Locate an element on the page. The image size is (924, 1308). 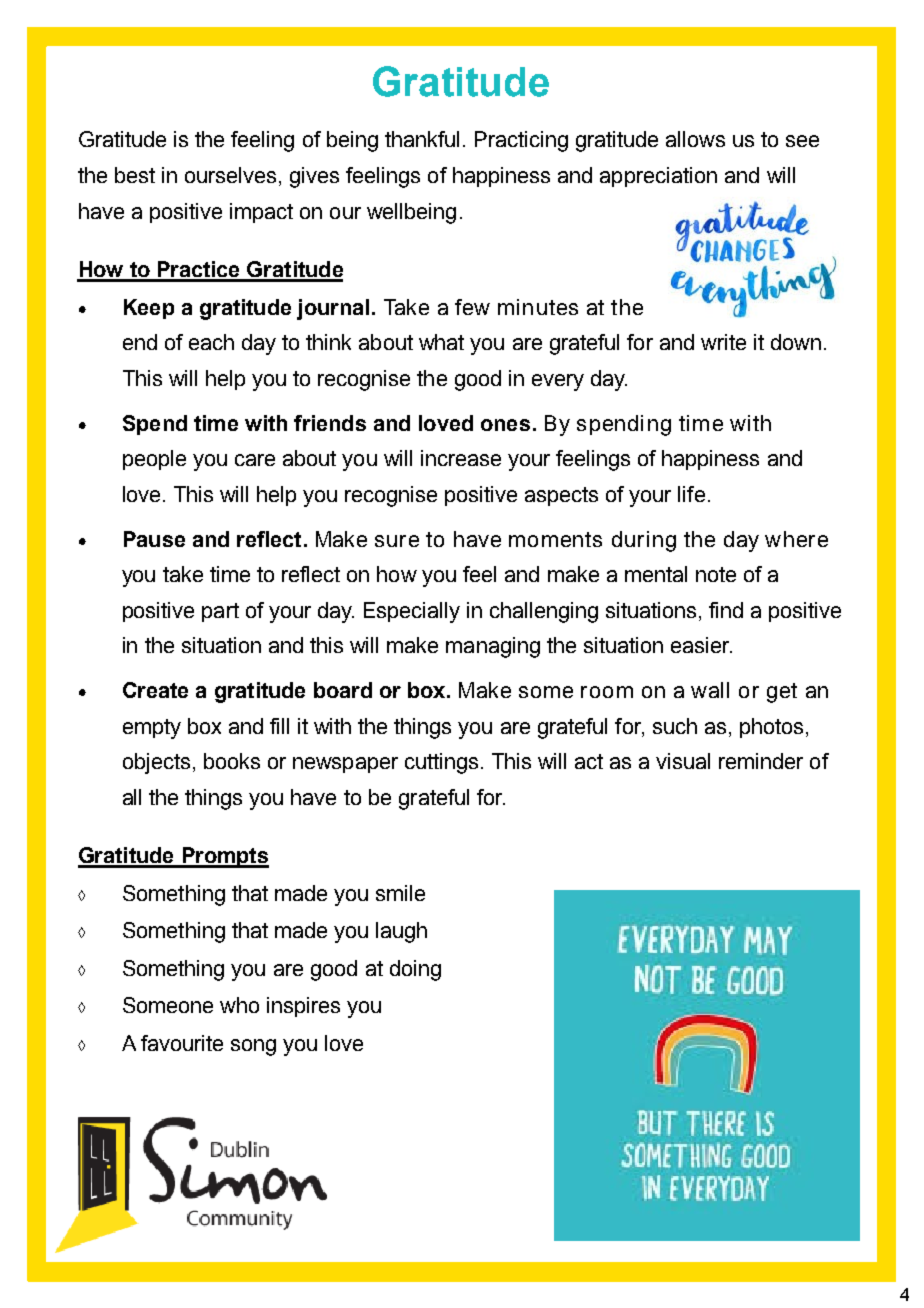
part is located at coordinates (220, 612).
